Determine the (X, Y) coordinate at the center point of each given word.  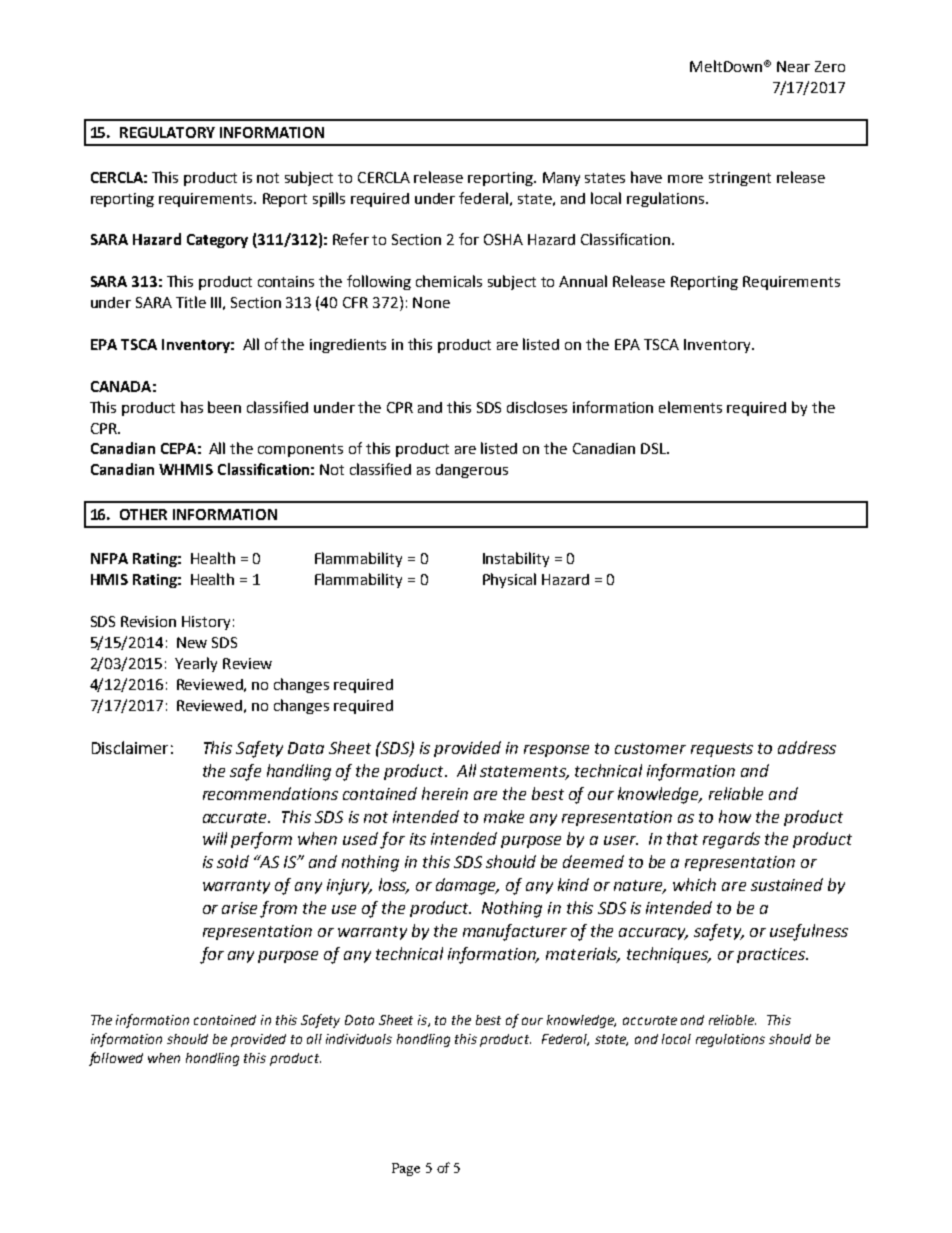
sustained (787, 884)
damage (467, 886)
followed (116, 1059)
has (192, 407)
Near (793, 66)
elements (690, 407)
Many (561, 179)
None (431, 302)
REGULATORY (167, 132)
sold (233, 861)
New (192, 642)
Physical (509, 580)
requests (722, 750)
